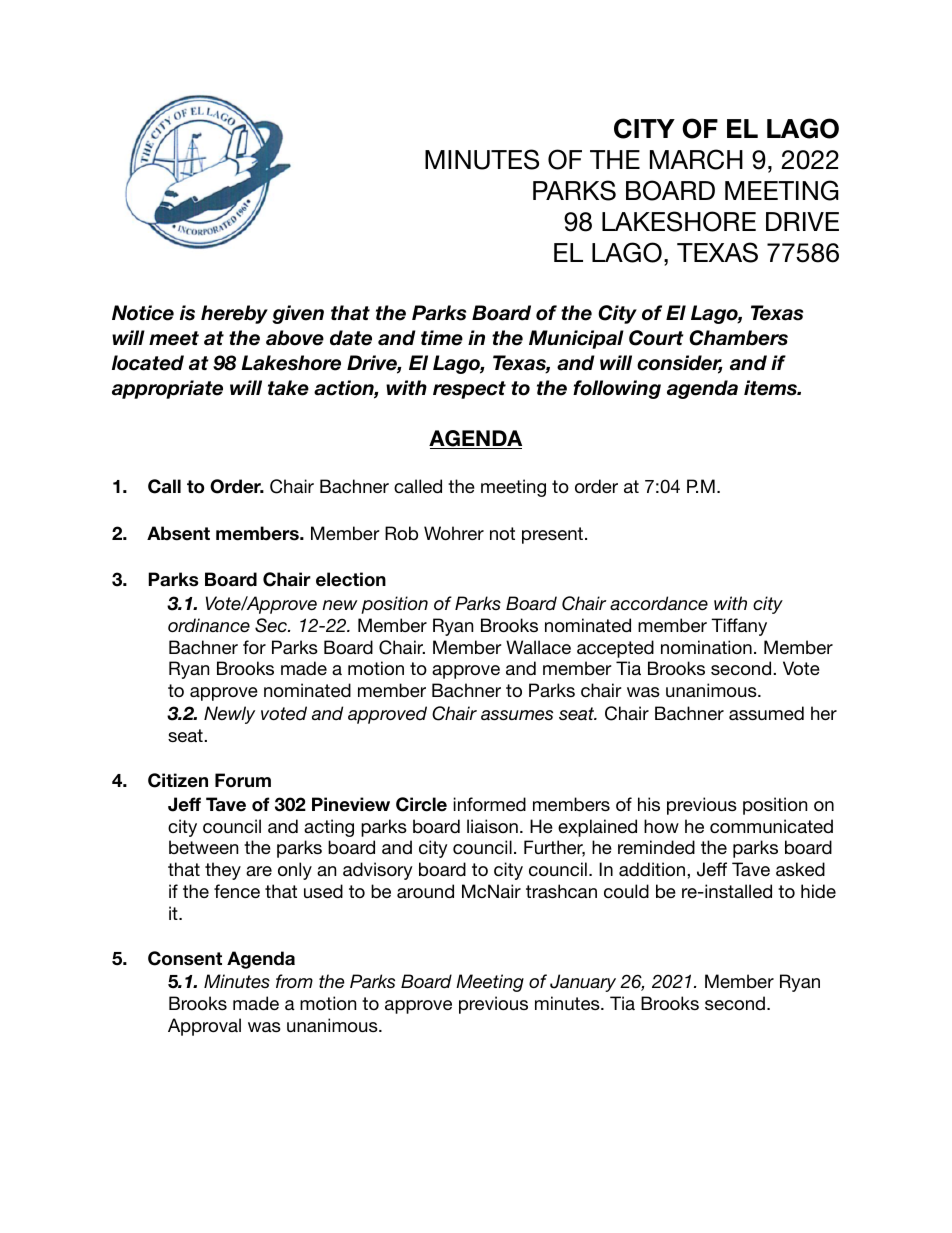 This screenshot has width=952, height=1233. I want to click on January, so click(583, 983).
